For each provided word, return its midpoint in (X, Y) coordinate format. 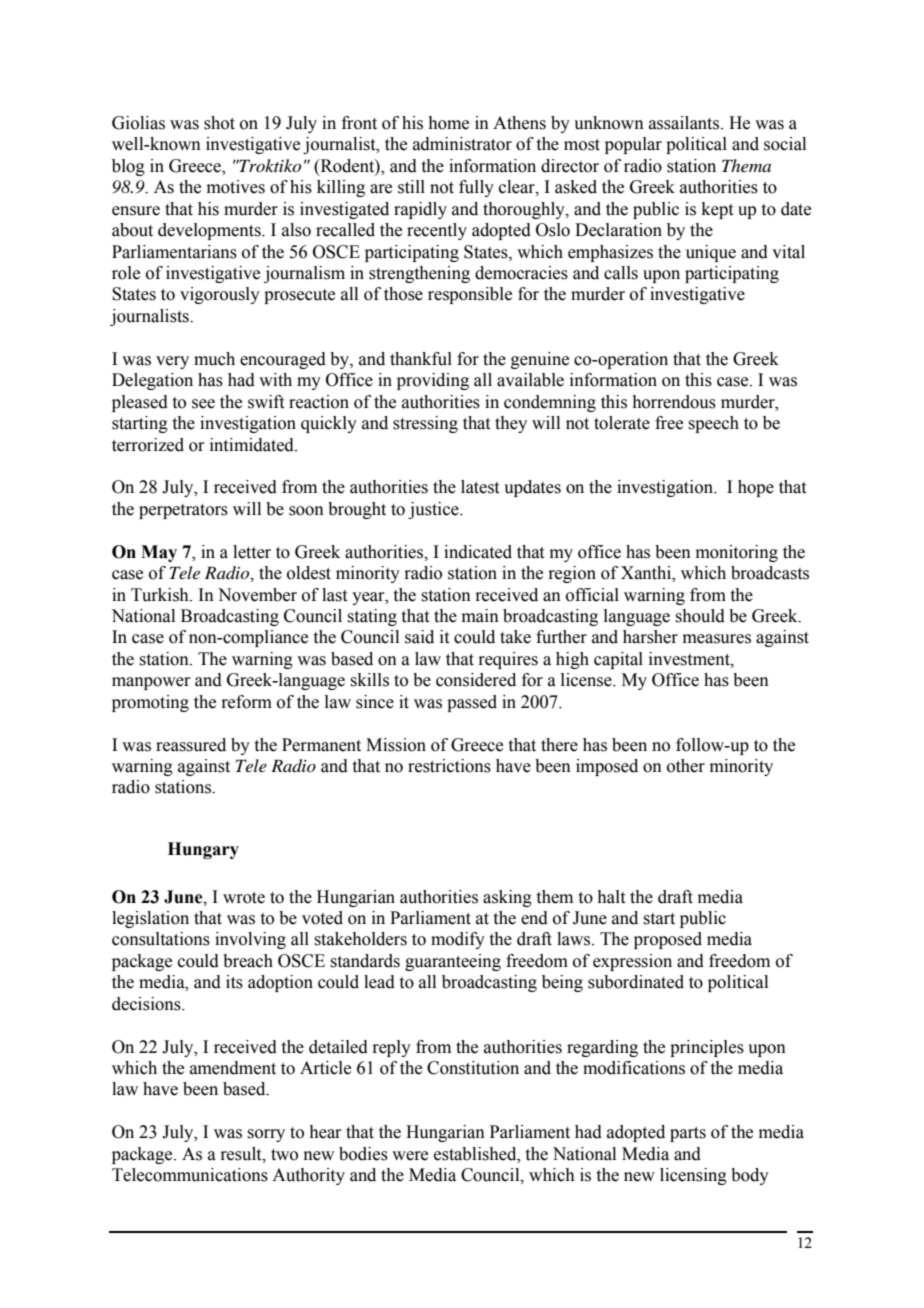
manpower (151, 683)
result (242, 1154)
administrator (462, 144)
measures (717, 639)
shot (219, 123)
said (419, 637)
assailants (685, 123)
